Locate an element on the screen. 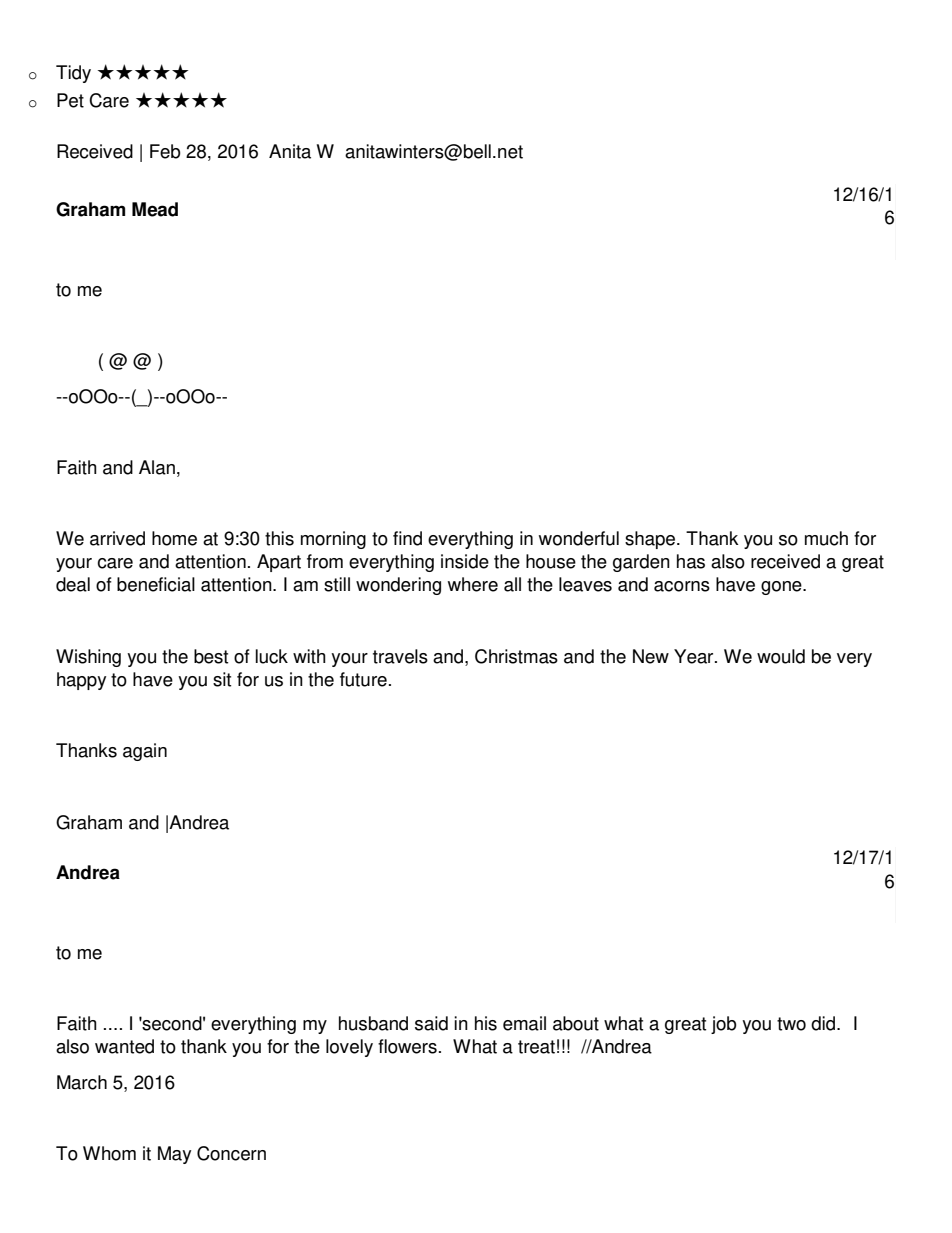  Feb is located at coordinates (165, 151).
